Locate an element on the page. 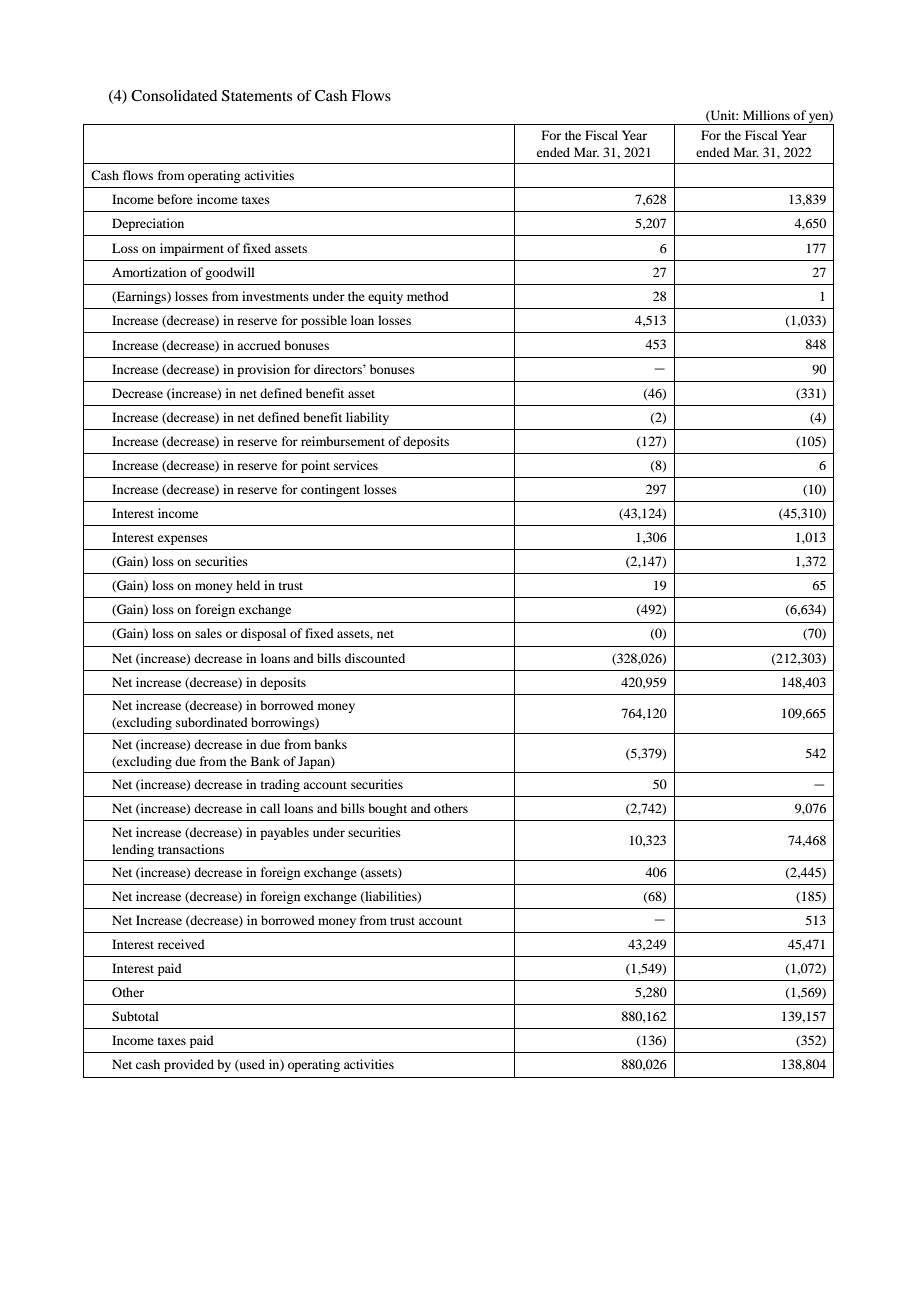 The width and height of the document is (924, 1308). equity is located at coordinates (385, 297).
